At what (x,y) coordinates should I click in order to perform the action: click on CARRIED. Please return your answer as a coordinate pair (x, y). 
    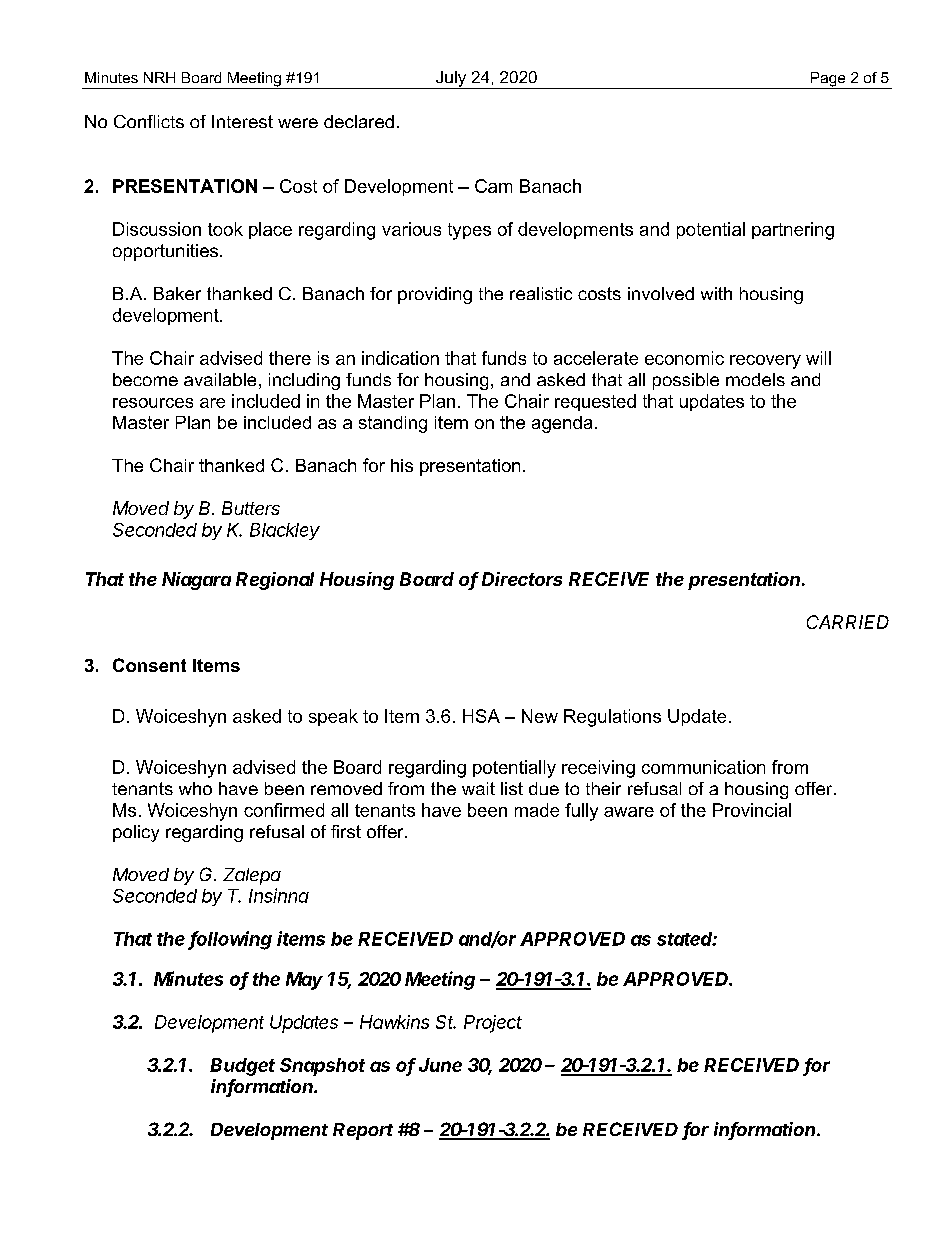
    Looking at the image, I should click on (848, 622).
